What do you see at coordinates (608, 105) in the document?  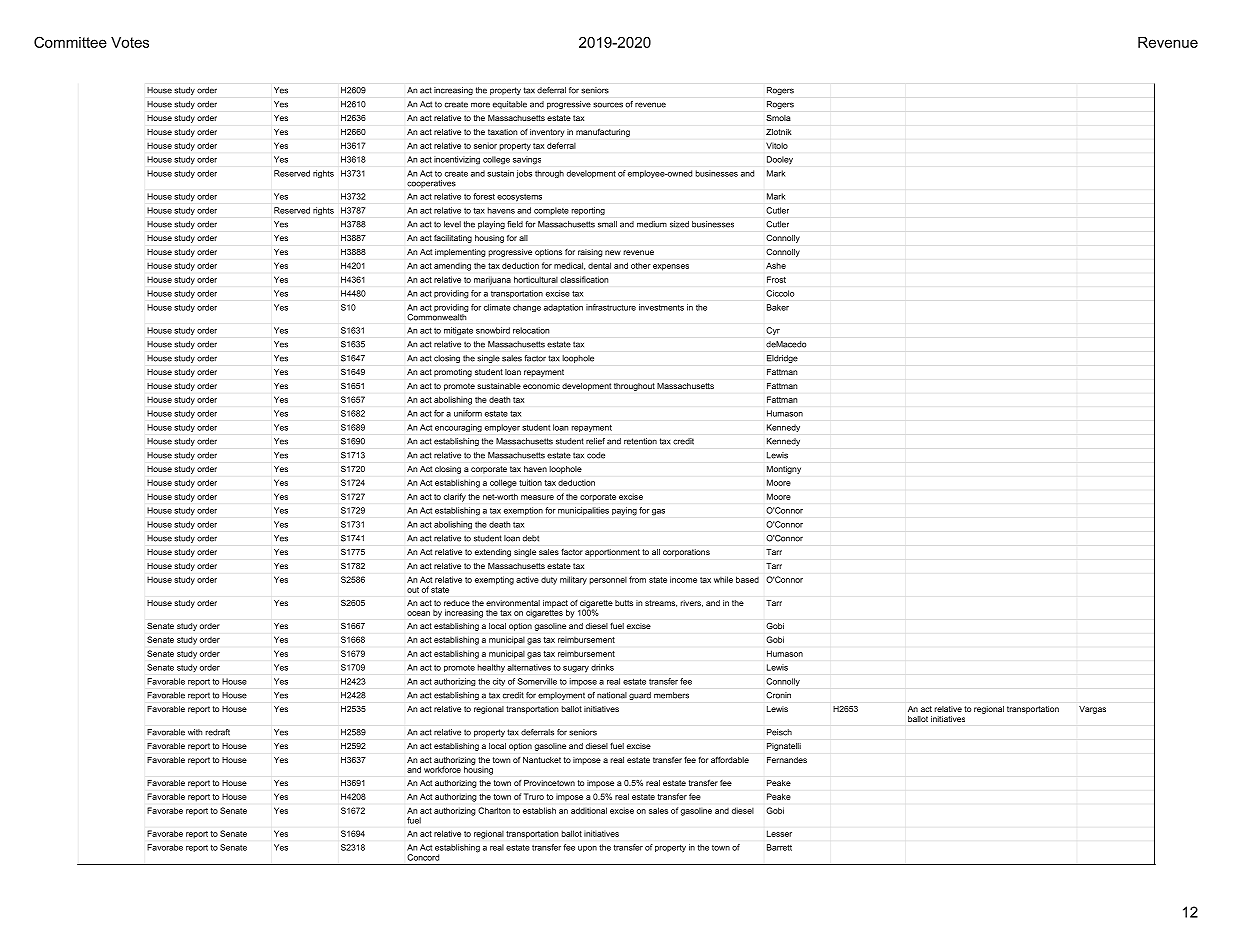 I see `sources` at bounding box center [608, 105].
